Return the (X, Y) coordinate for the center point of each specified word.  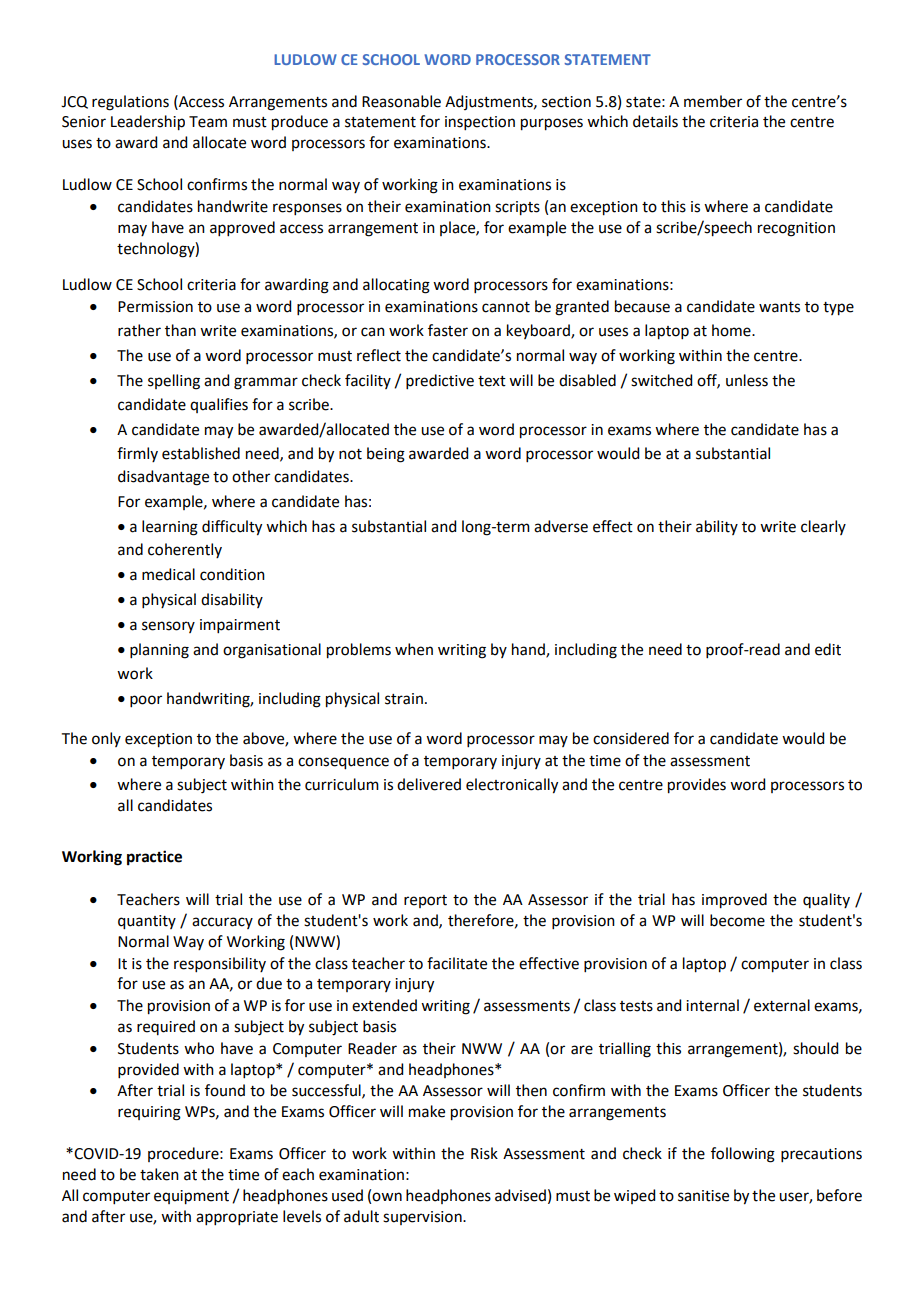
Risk (484, 1153)
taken (159, 1174)
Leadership (148, 123)
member (713, 101)
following (743, 1155)
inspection (480, 123)
